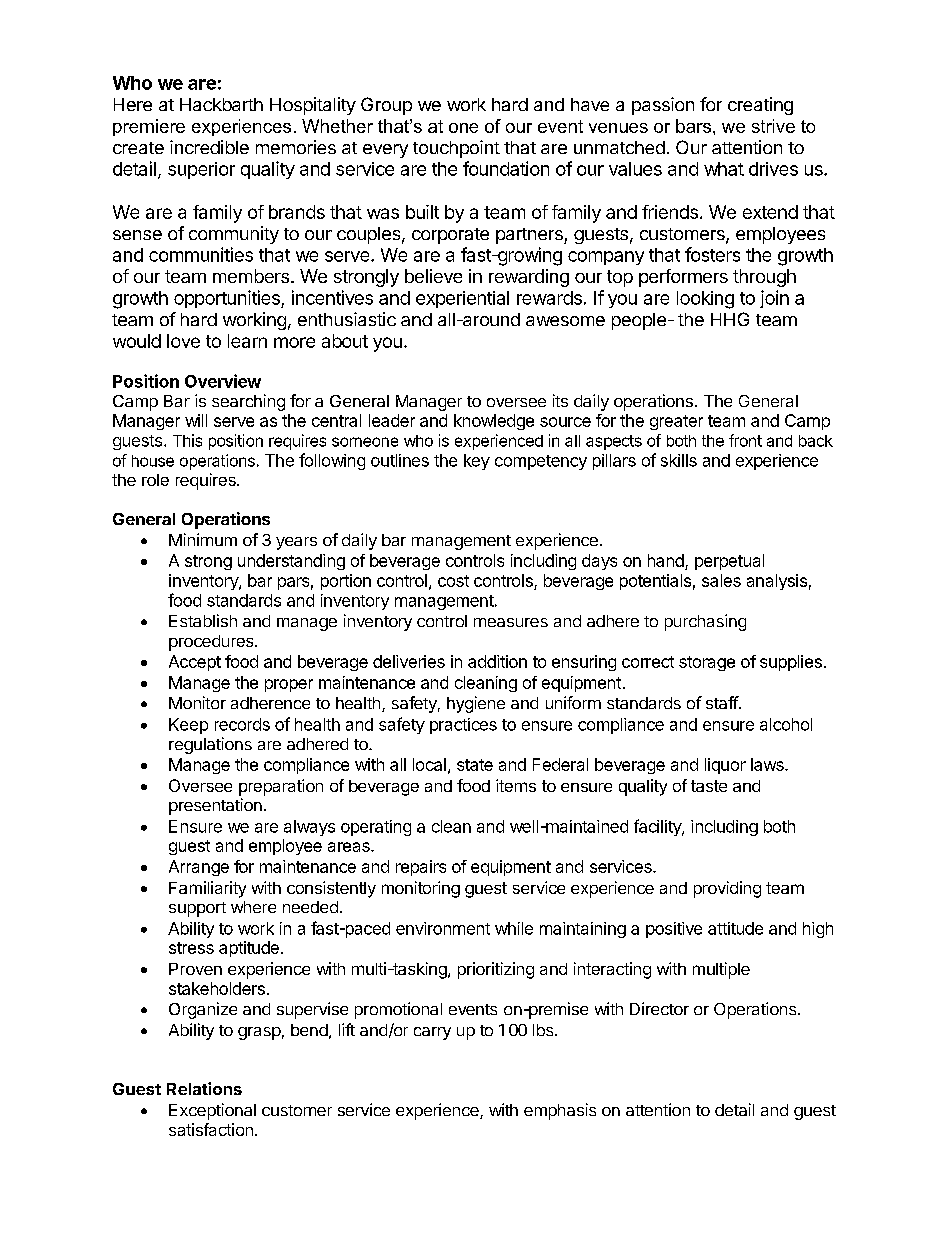 The width and height of the screenshot is (952, 1233). I want to click on touchpoint, so click(456, 149).
